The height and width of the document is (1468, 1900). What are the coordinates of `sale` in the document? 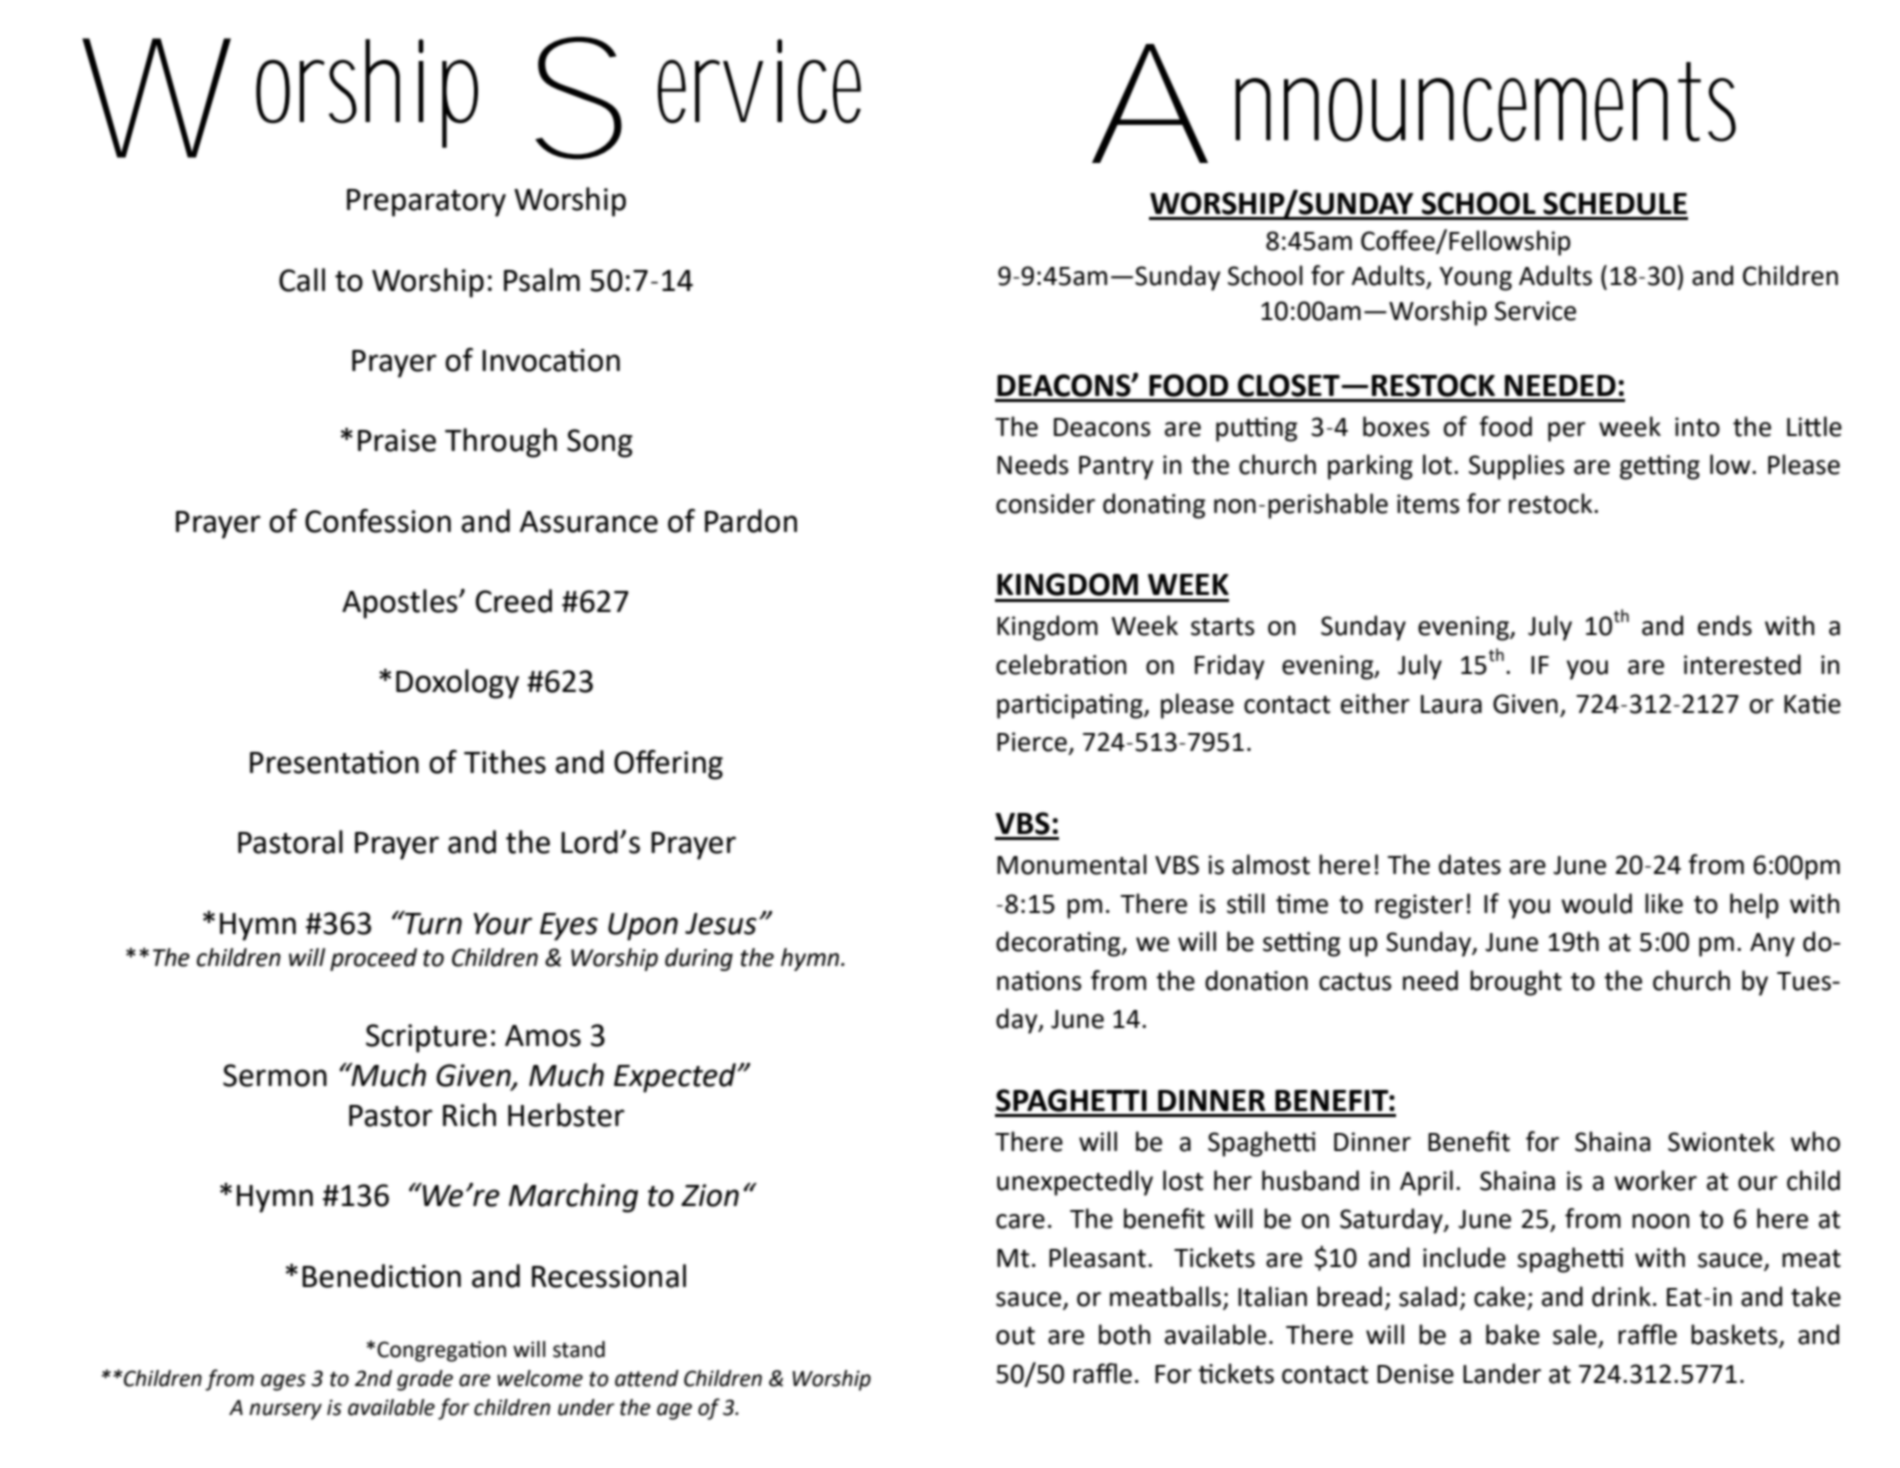 It's located at (1576, 1335).
